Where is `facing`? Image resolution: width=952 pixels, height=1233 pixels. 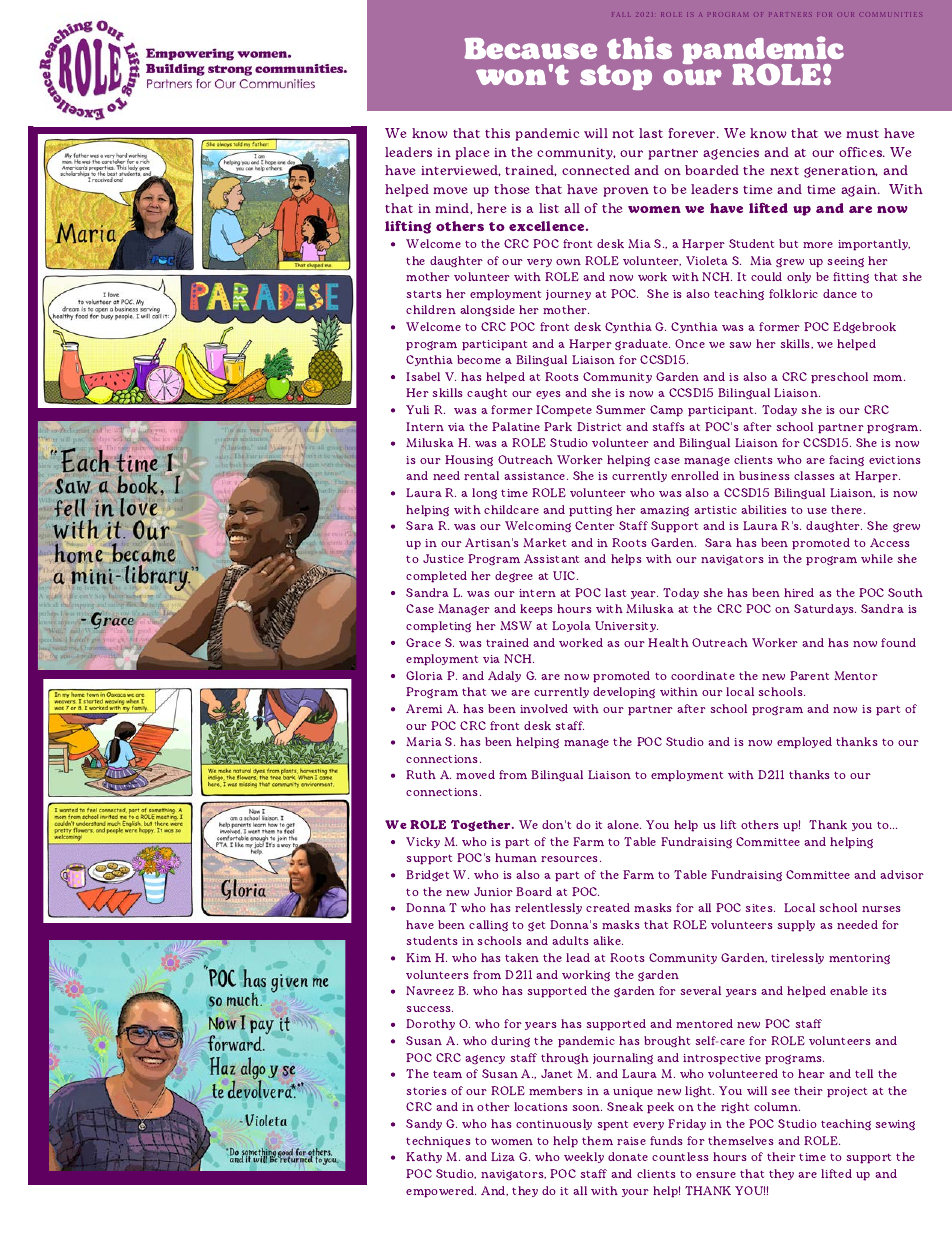
facing is located at coordinates (846, 460).
